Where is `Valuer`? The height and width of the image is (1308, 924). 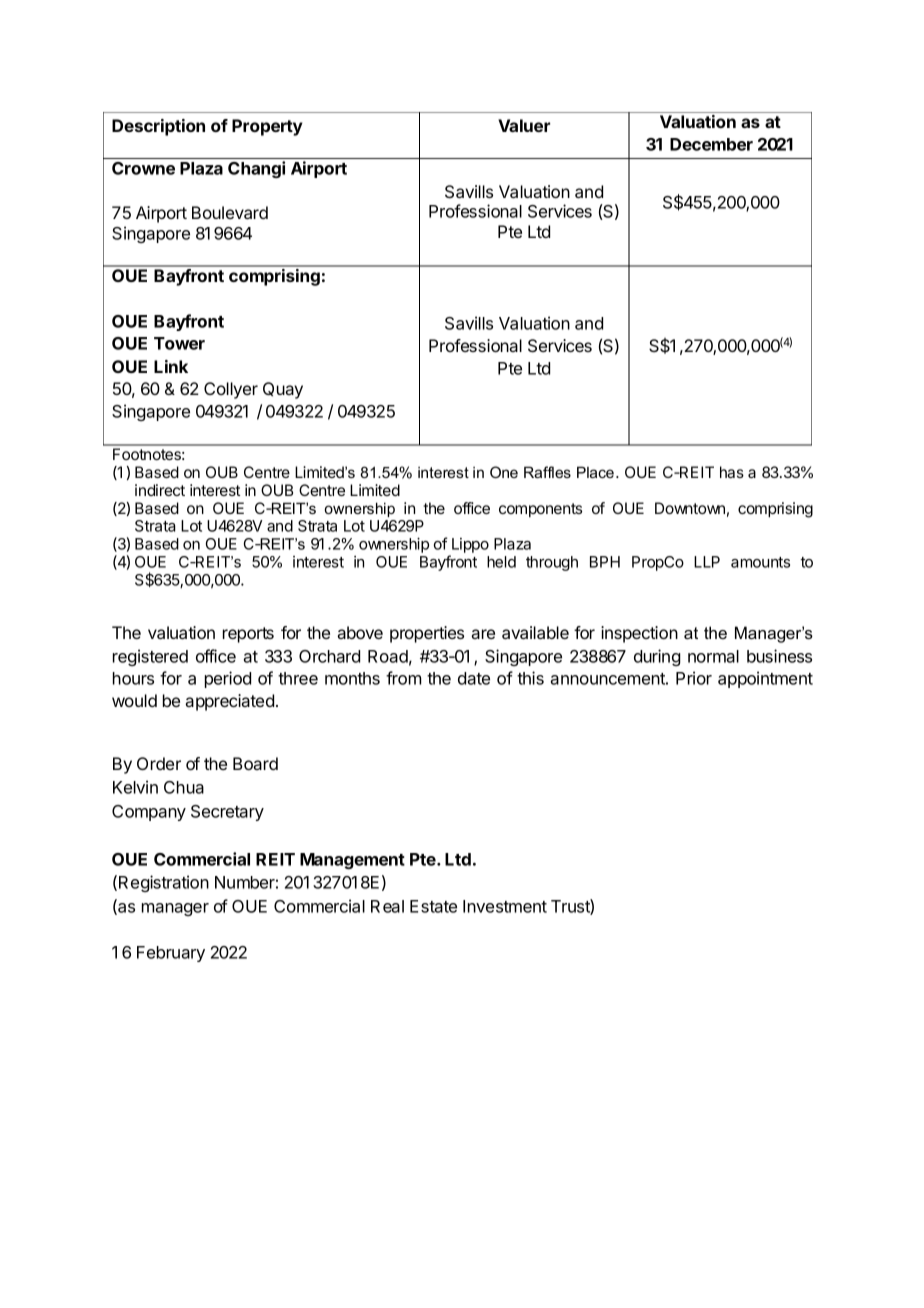
Valuer is located at coordinates (524, 125).
